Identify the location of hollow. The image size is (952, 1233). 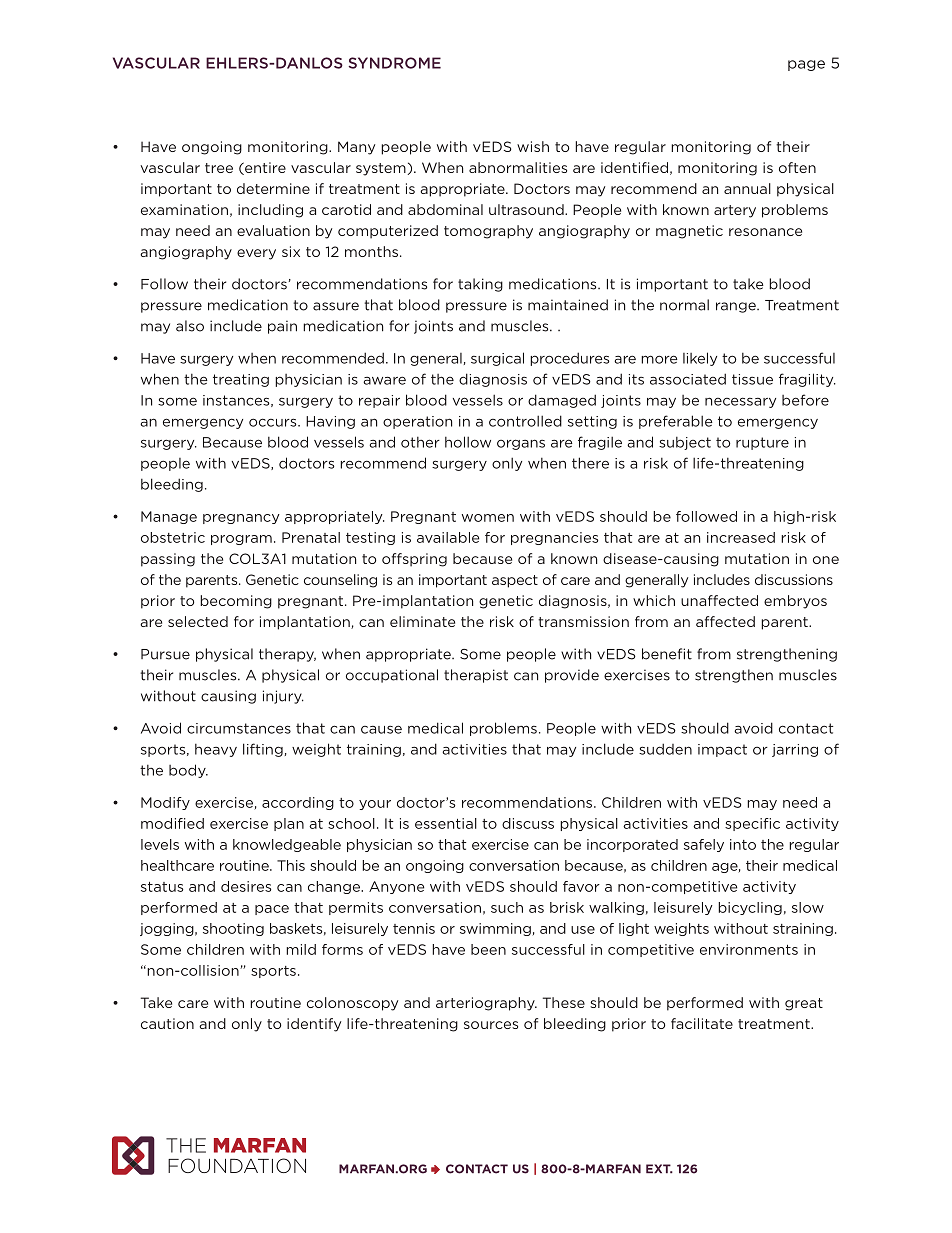
(468, 442).
